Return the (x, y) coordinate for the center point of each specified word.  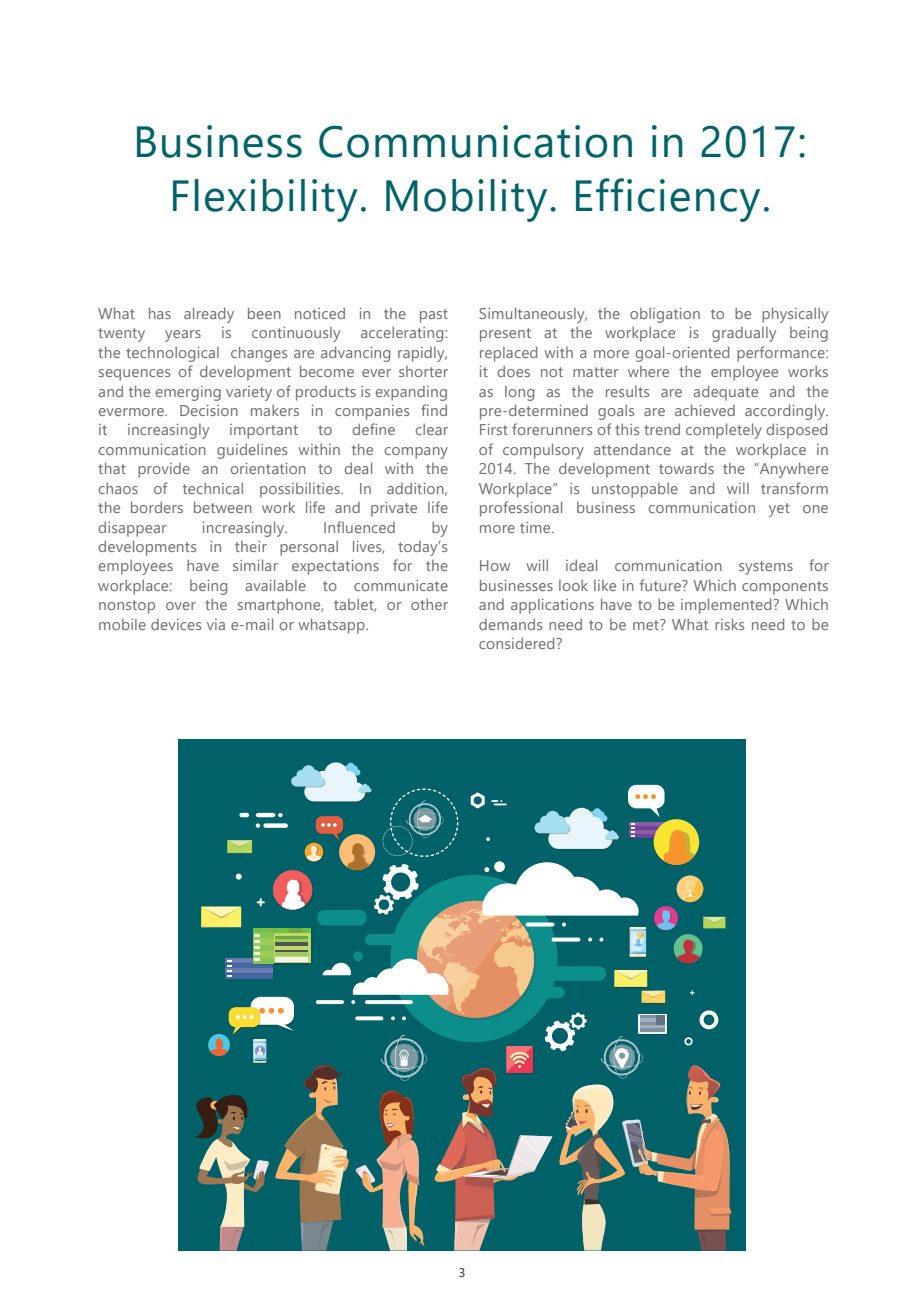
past (434, 316)
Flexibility (265, 200)
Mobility (466, 200)
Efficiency (668, 200)
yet (779, 510)
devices (176, 624)
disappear (133, 529)
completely (724, 431)
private (394, 509)
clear (432, 429)
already (209, 315)
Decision (209, 410)
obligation (665, 315)
